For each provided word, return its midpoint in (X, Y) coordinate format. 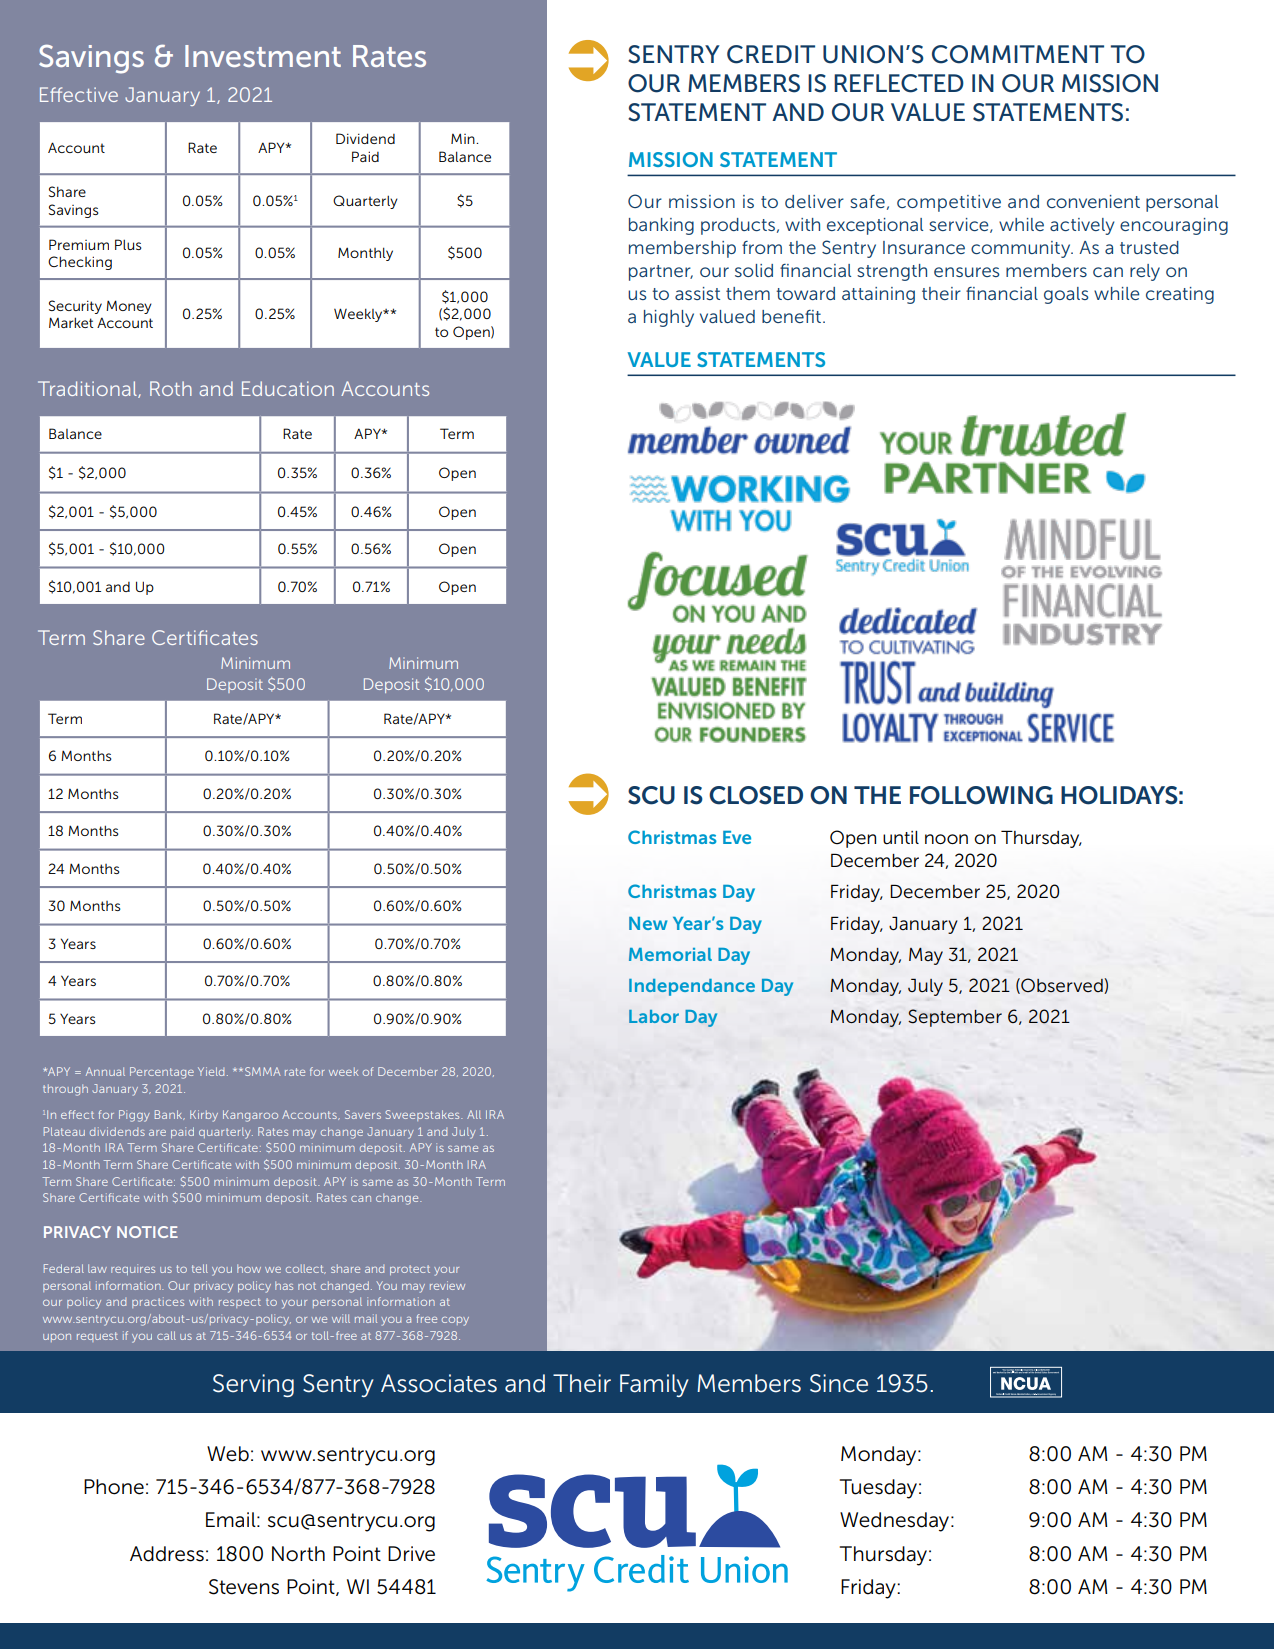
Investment (263, 56)
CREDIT (771, 54)
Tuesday (878, 1489)
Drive (411, 1554)
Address (167, 1554)
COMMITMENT (1018, 54)
